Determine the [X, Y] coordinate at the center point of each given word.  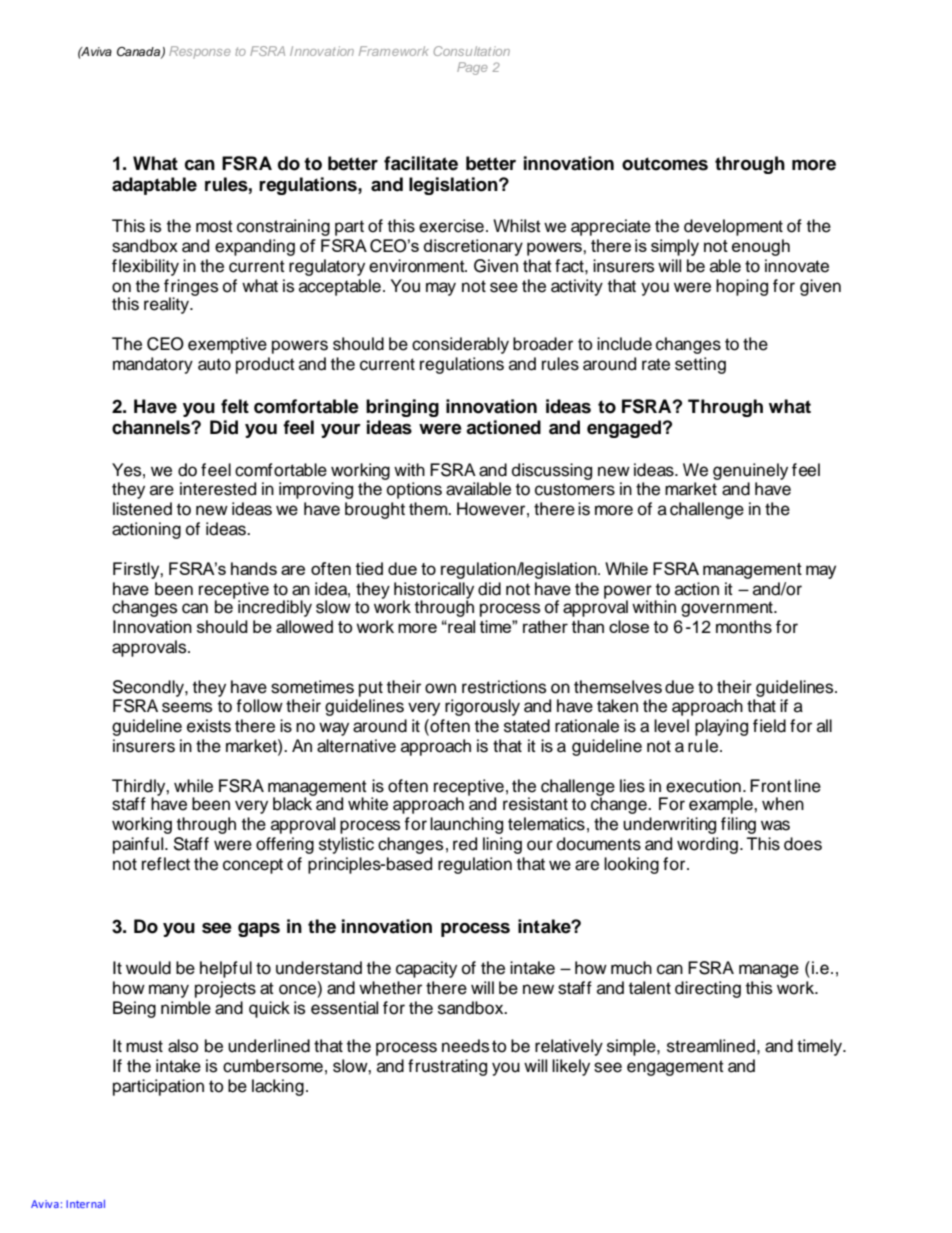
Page [472, 68]
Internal [85, 1203]
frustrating [447, 1067]
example [722, 805]
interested [218, 489]
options [414, 490]
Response [200, 52]
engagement [675, 1068]
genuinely [750, 473]
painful [139, 845]
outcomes [665, 164]
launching [466, 825]
